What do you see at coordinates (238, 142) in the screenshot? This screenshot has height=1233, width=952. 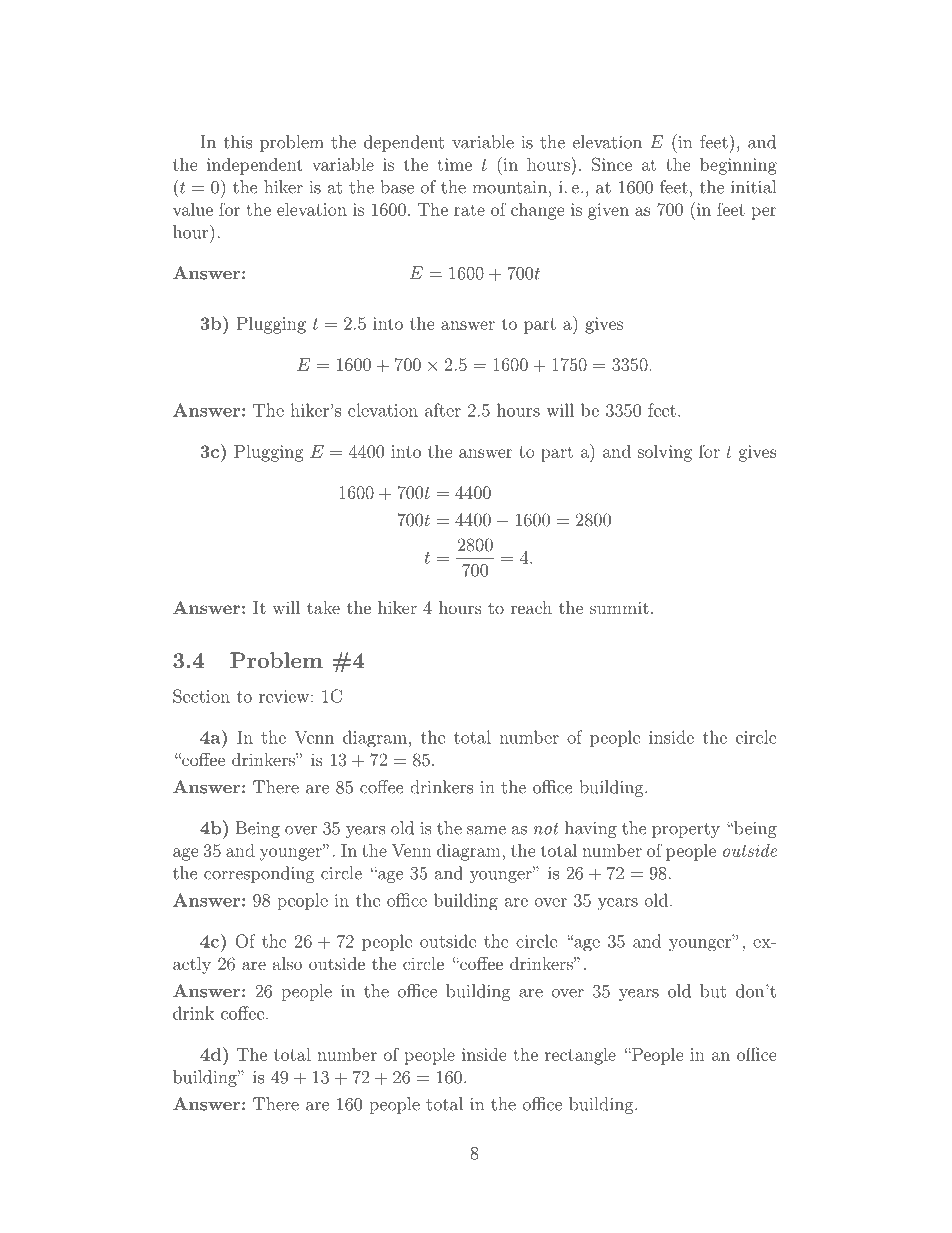 I see `this` at bounding box center [238, 142].
